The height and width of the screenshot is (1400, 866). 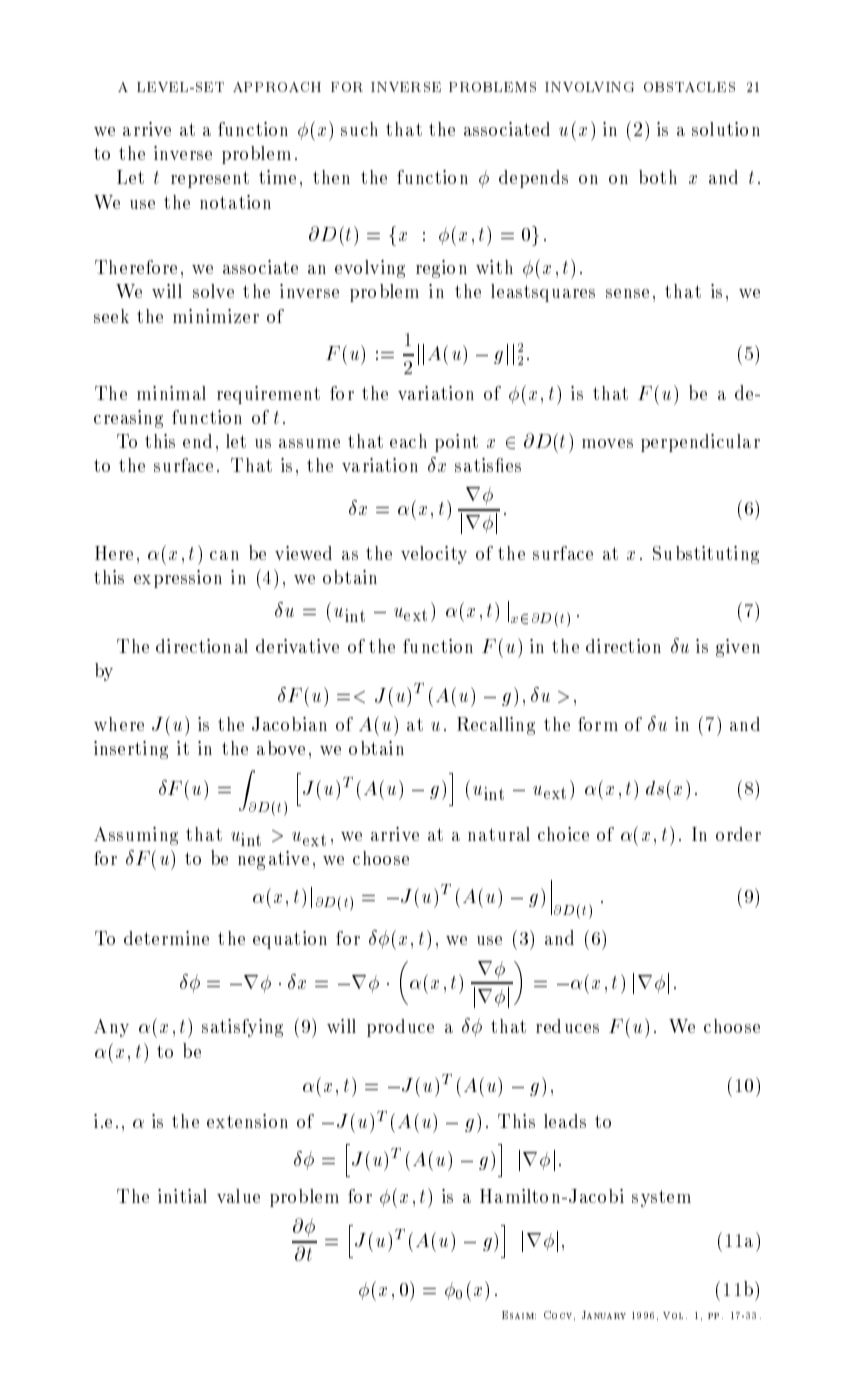 What do you see at coordinates (700, 443) in the screenshot?
I see `perpendicular` at bounding box center [700, 443].
